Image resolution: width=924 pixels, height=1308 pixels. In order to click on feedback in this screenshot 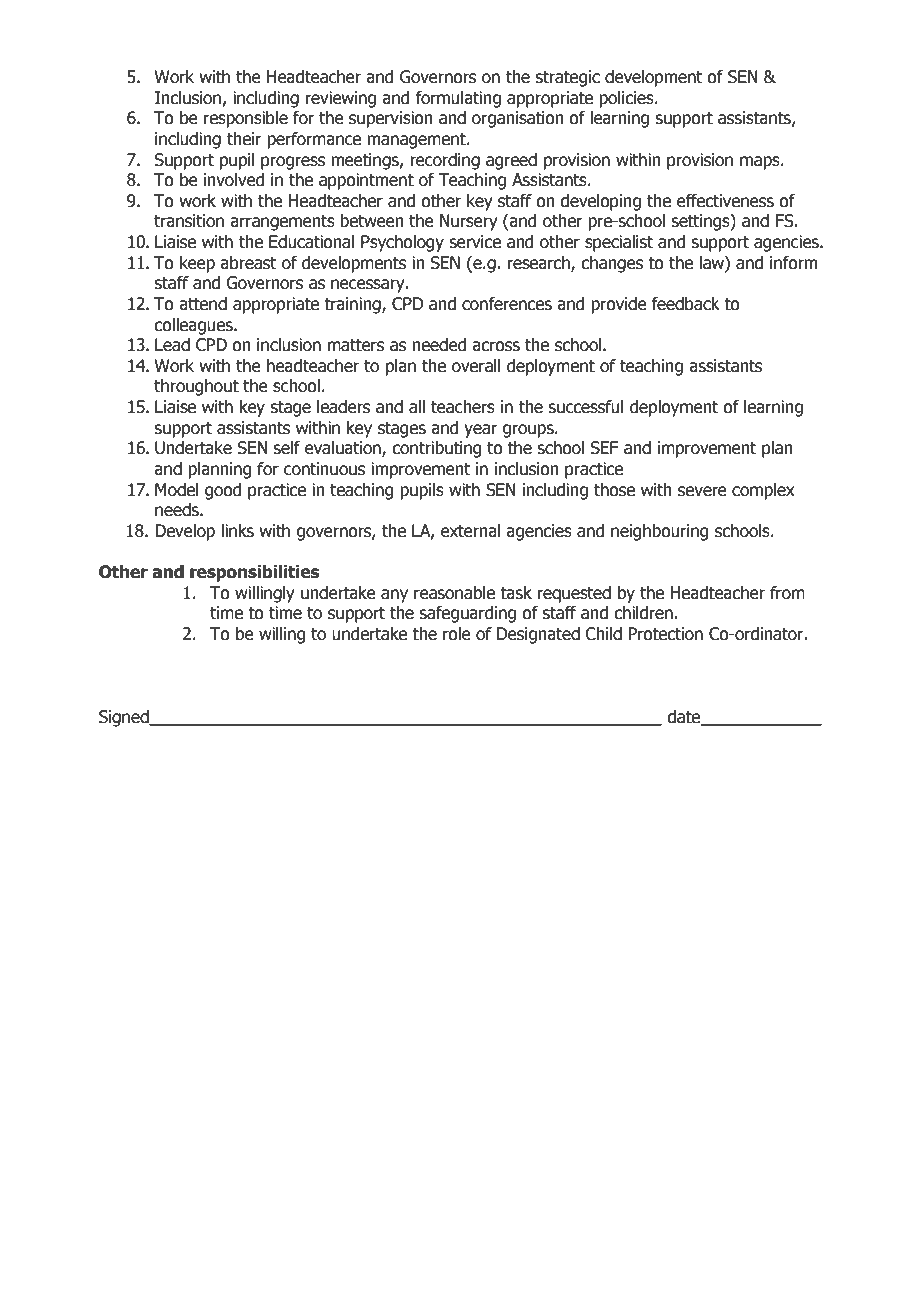, I will do `click(685, 304)`.
